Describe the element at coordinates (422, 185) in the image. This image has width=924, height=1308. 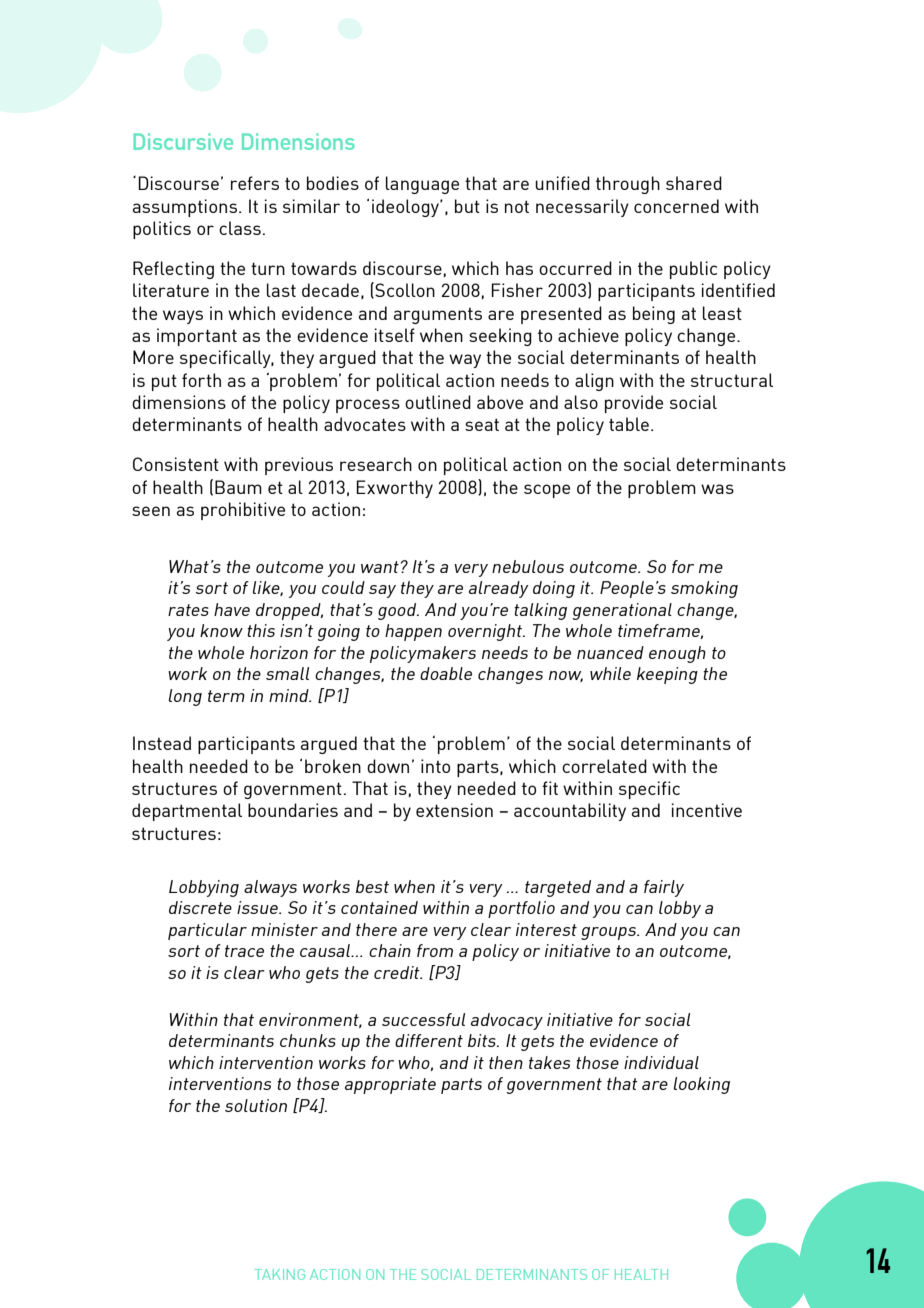
I see `language` at that location.
